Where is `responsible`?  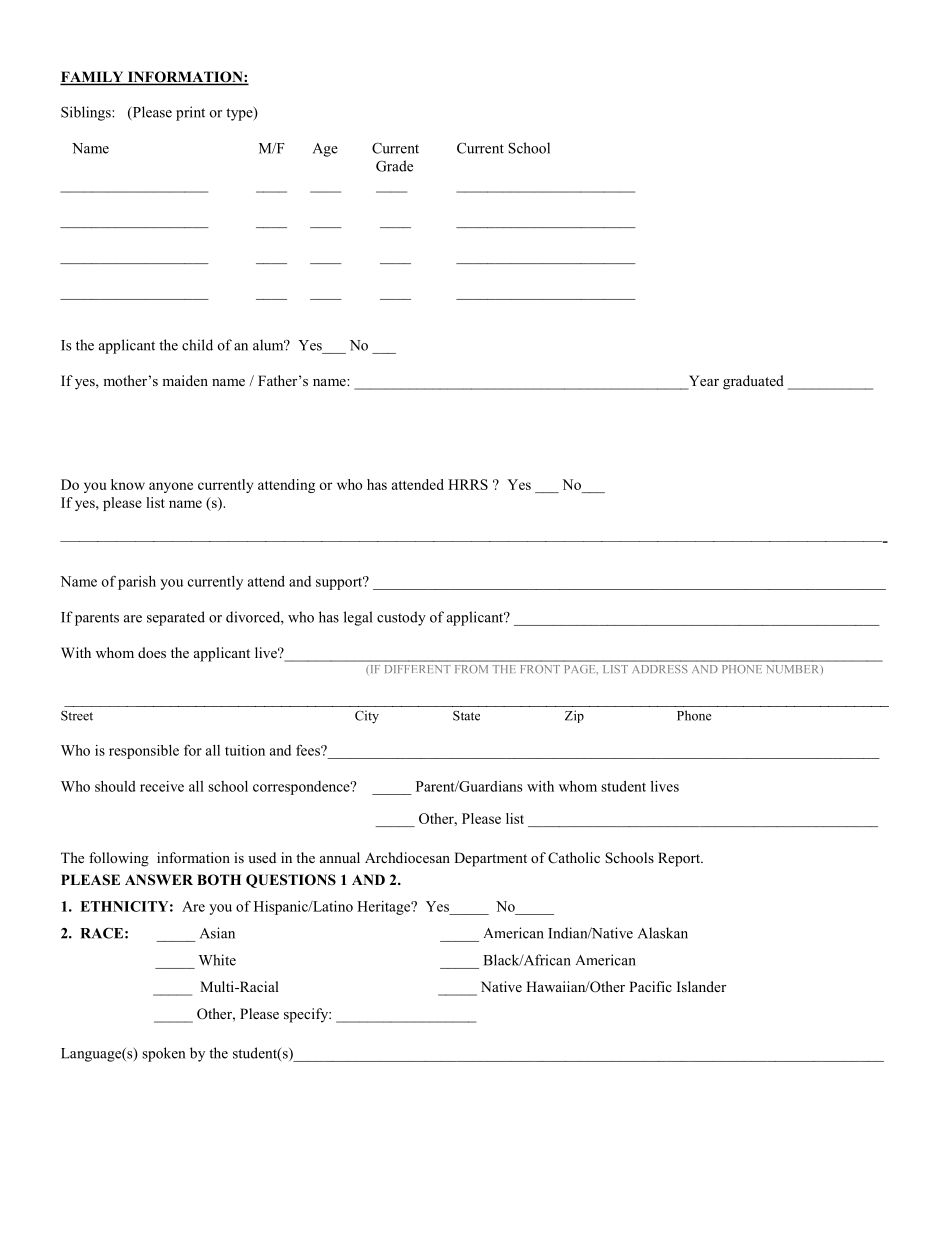 responsible is located at coordinates (144, 752).
